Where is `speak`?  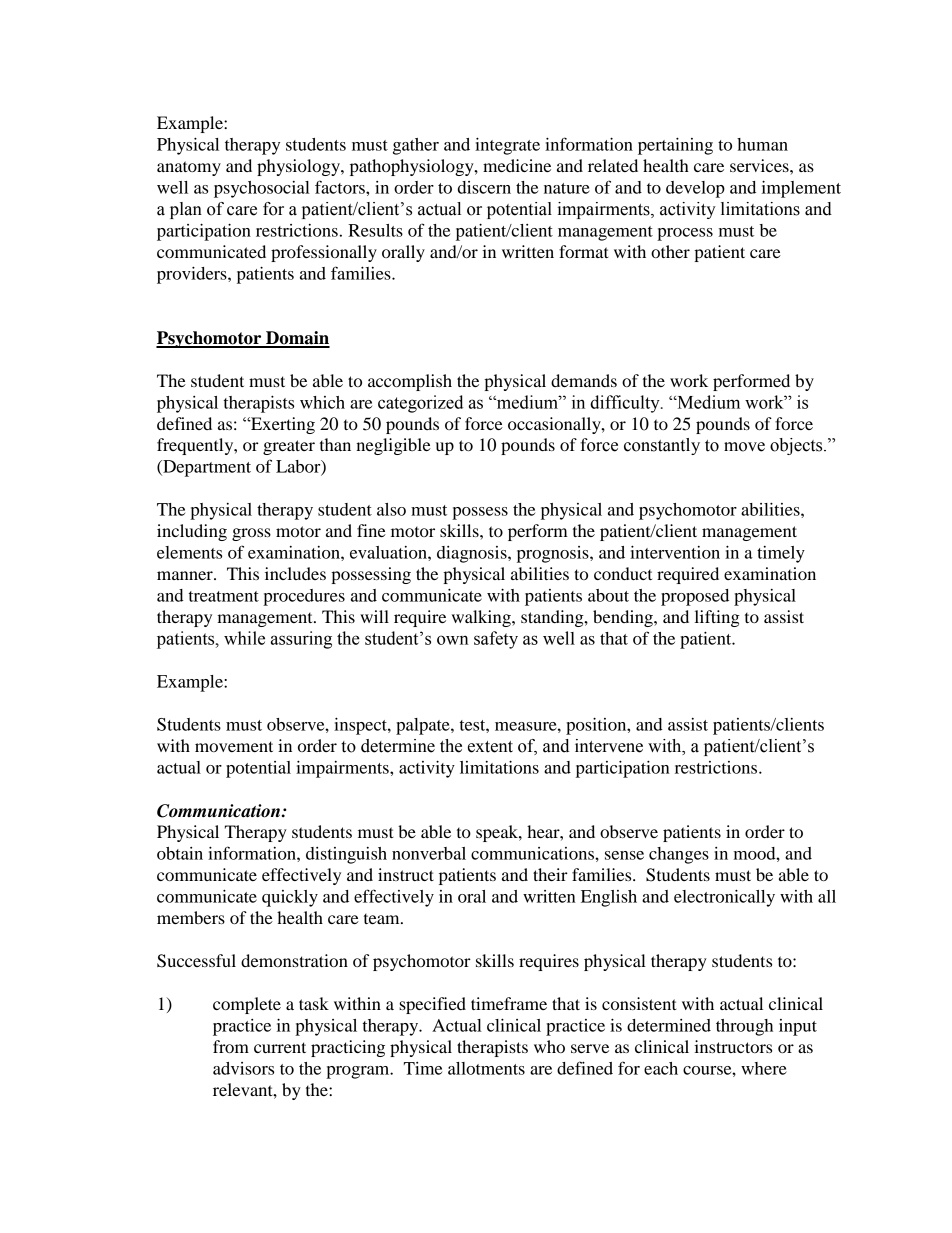 speak is located at coordinates (498, 833).
